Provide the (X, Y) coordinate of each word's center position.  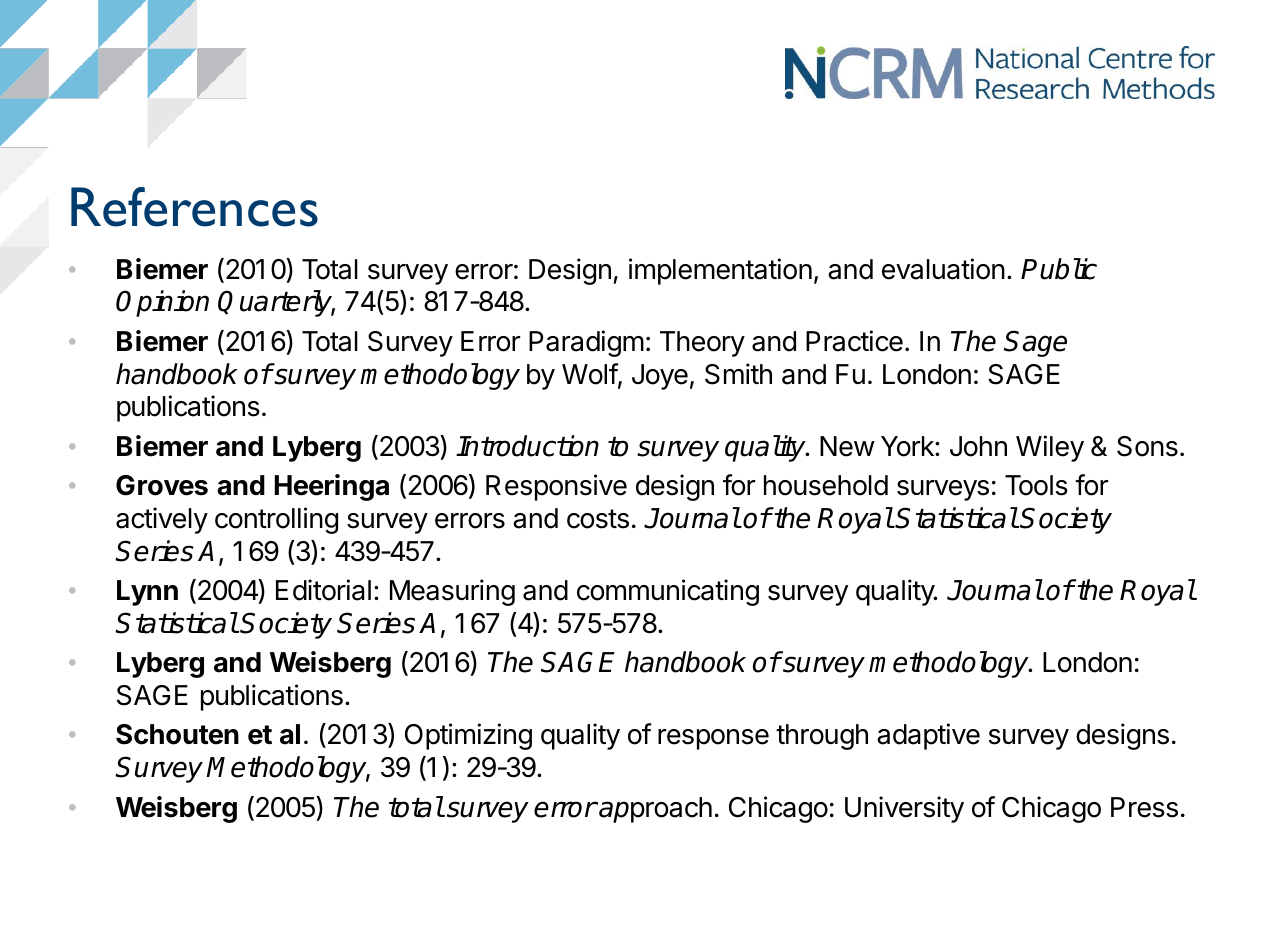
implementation (720, 271)
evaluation (943, 269)
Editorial (323, 590)
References (194, 207)
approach (655, 810)
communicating (668, 592)
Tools (1036, 485)
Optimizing (468, 736)
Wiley (1050, 448)
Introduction (527, 446)
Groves (162, 485)
